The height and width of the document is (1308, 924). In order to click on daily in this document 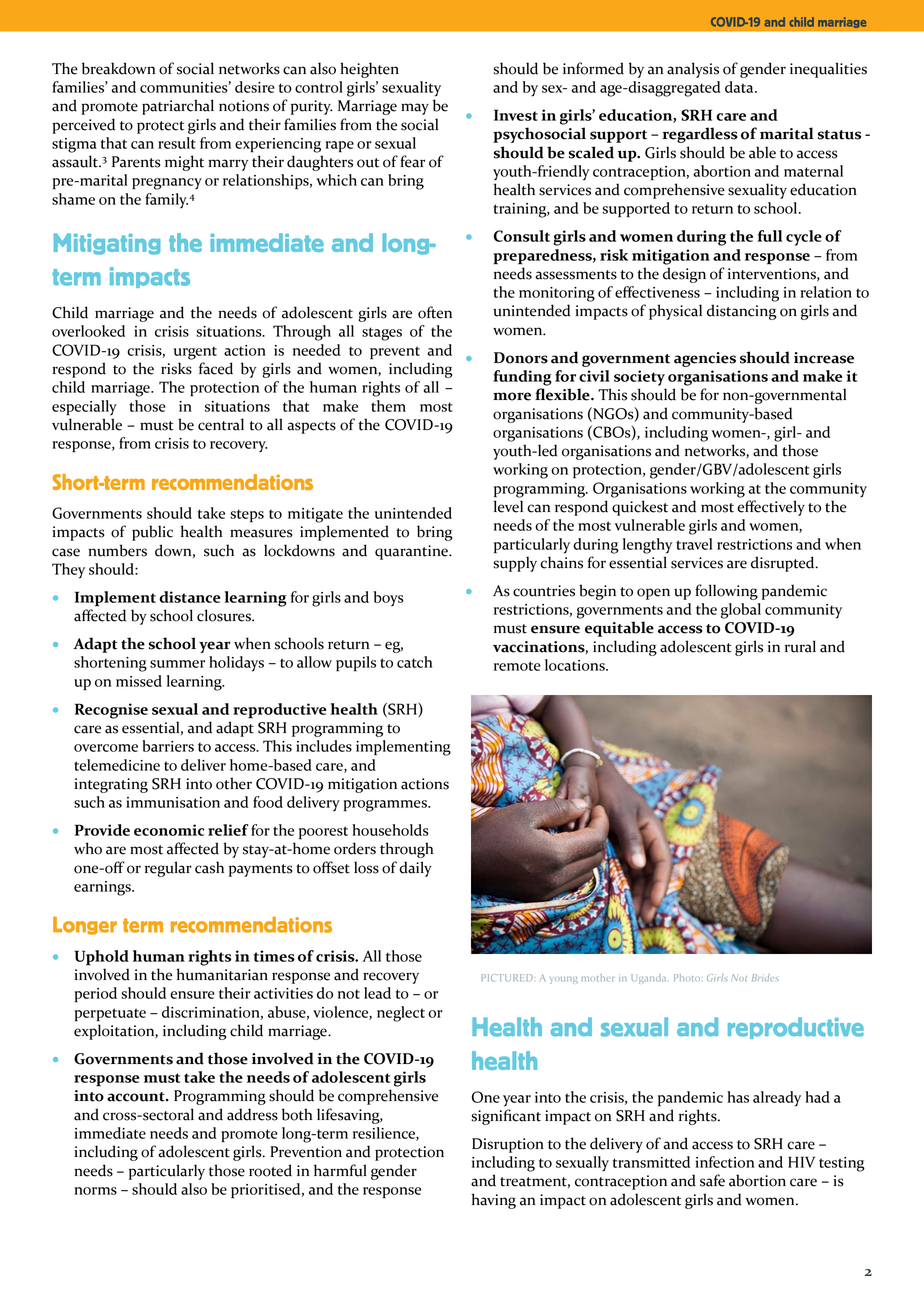, I will do `click(415, 869)`.
